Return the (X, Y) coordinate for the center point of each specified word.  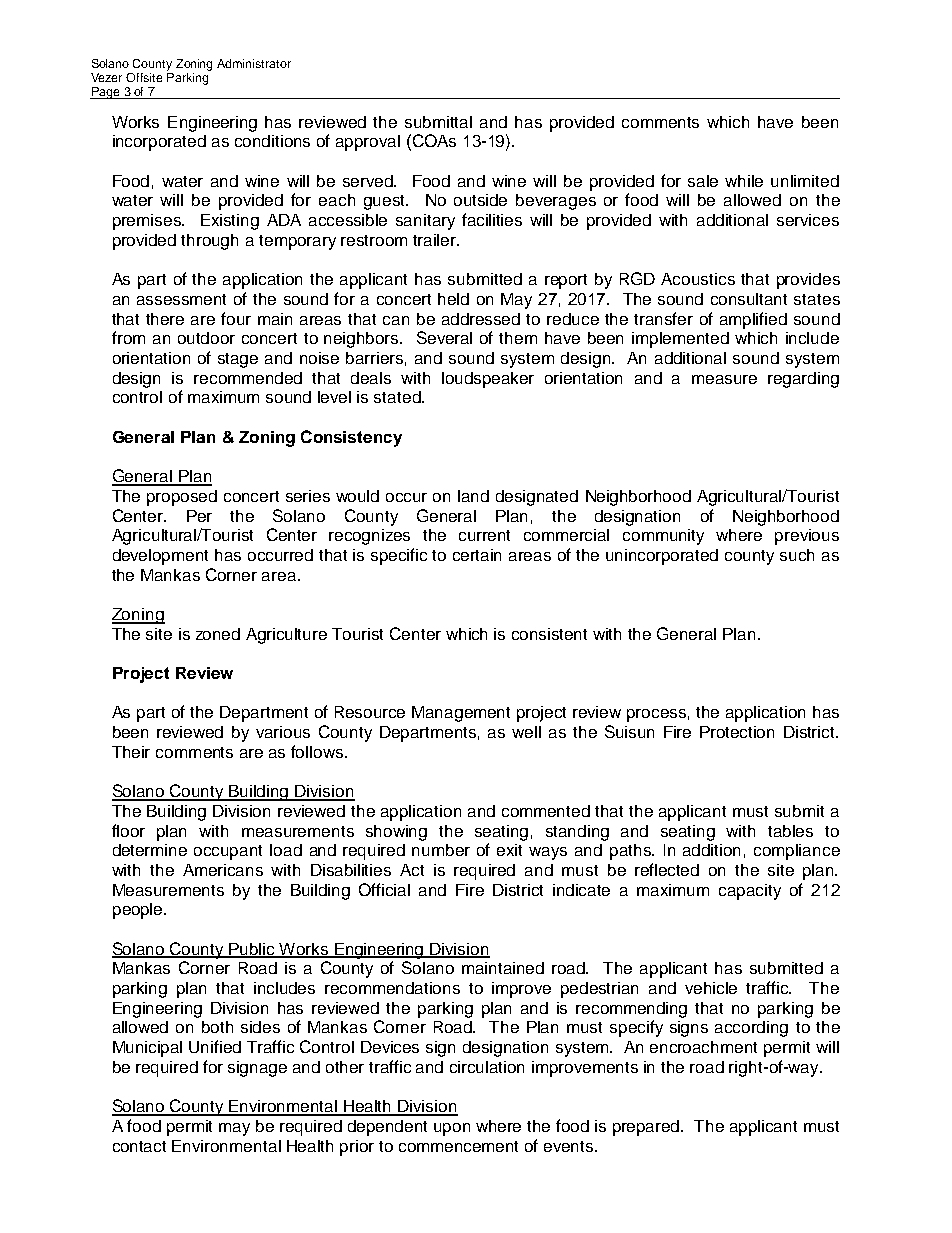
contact (139, 1146)
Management (461, 714)
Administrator (254, 63)
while (744, 181)
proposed (182, 498)
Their (131, 752)
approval (368, 143)
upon (452, 1129)
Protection (737, 732)
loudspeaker (488, 380)
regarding (803, 380)
